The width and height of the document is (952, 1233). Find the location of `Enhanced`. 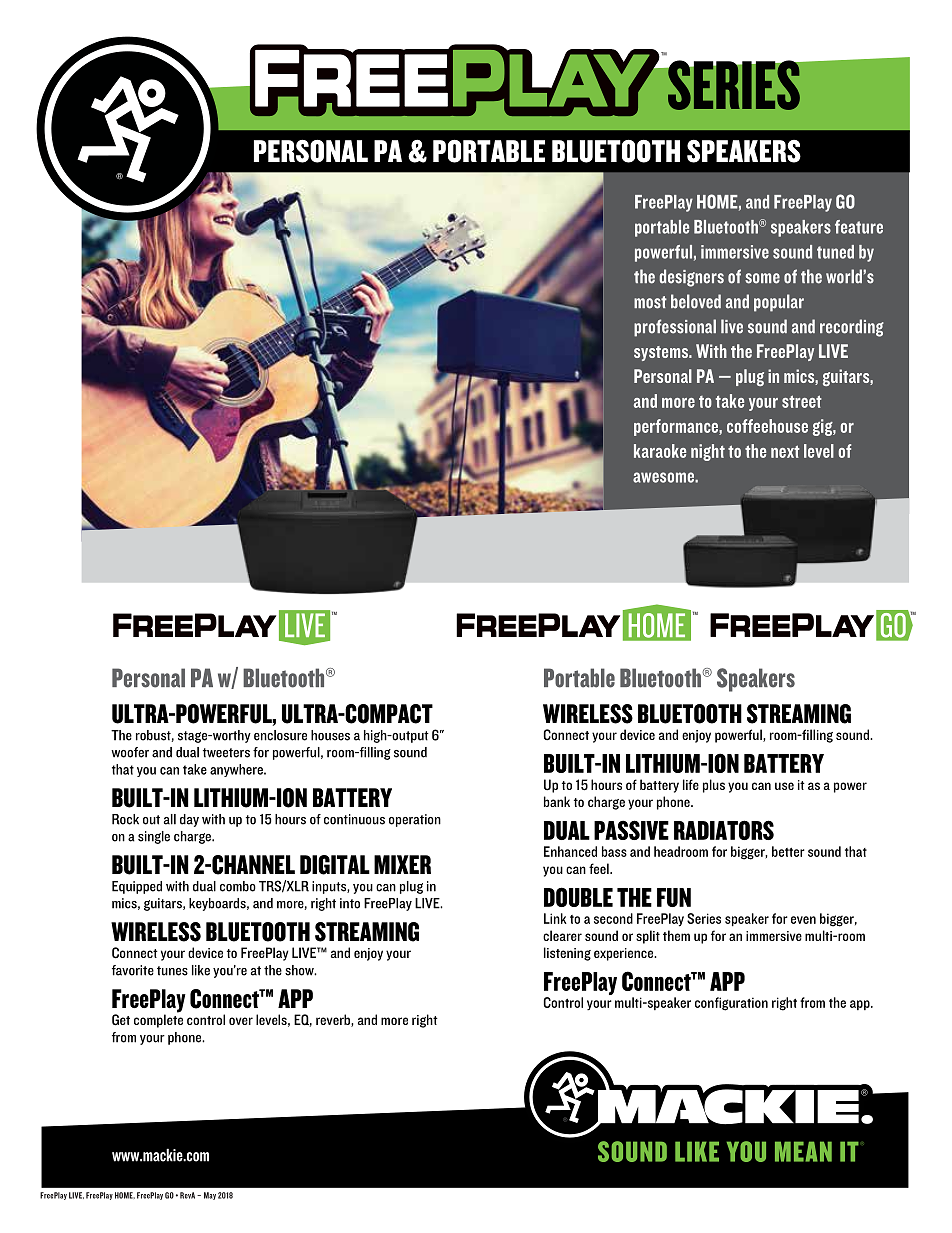

Enhanced is located at coordinates (570, 851).
